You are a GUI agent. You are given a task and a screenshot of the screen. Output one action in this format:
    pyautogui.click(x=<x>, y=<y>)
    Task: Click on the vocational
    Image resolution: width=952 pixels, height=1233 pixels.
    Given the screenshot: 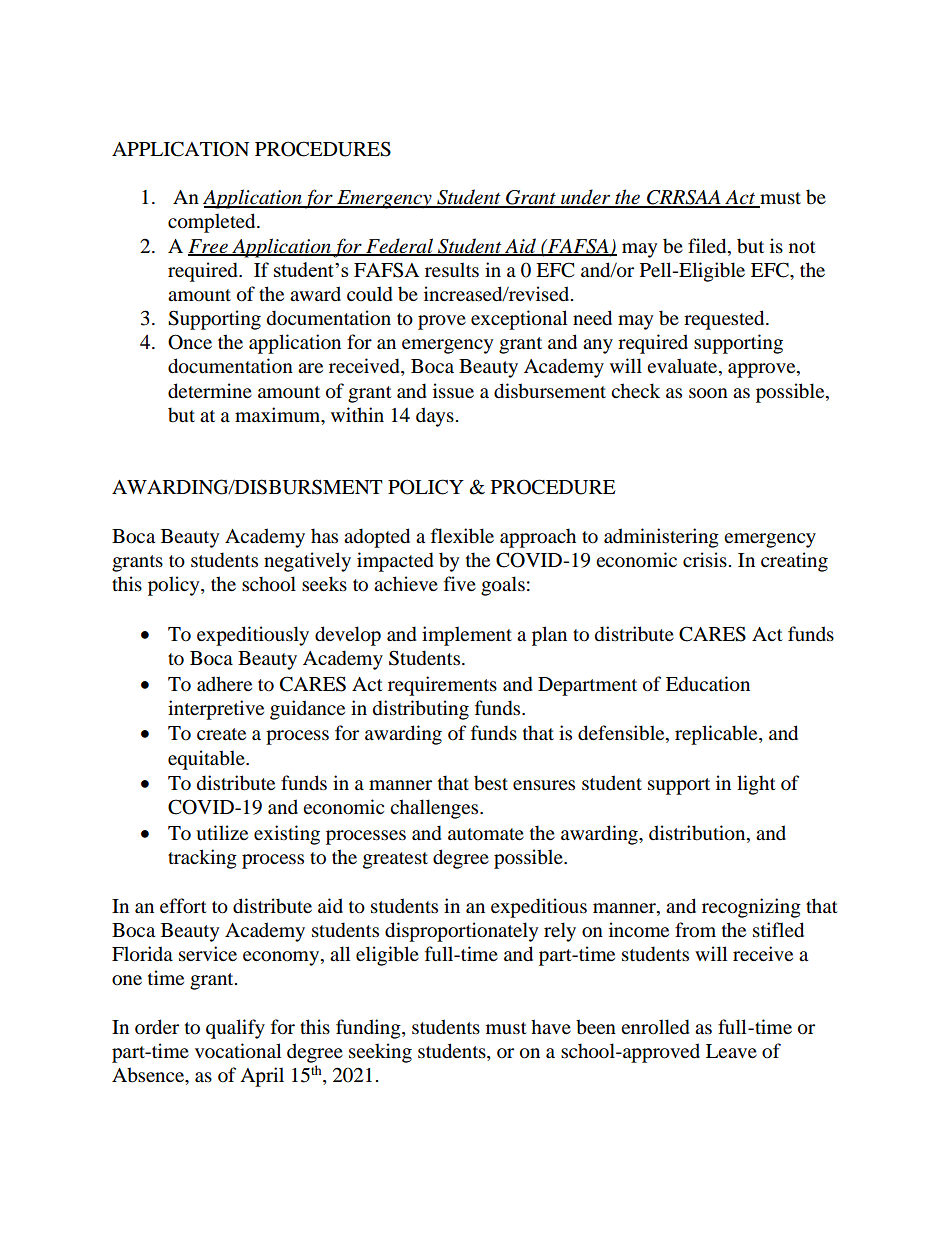 What is the action you would take?
    pyautogui.click(x=238, y=1051)
